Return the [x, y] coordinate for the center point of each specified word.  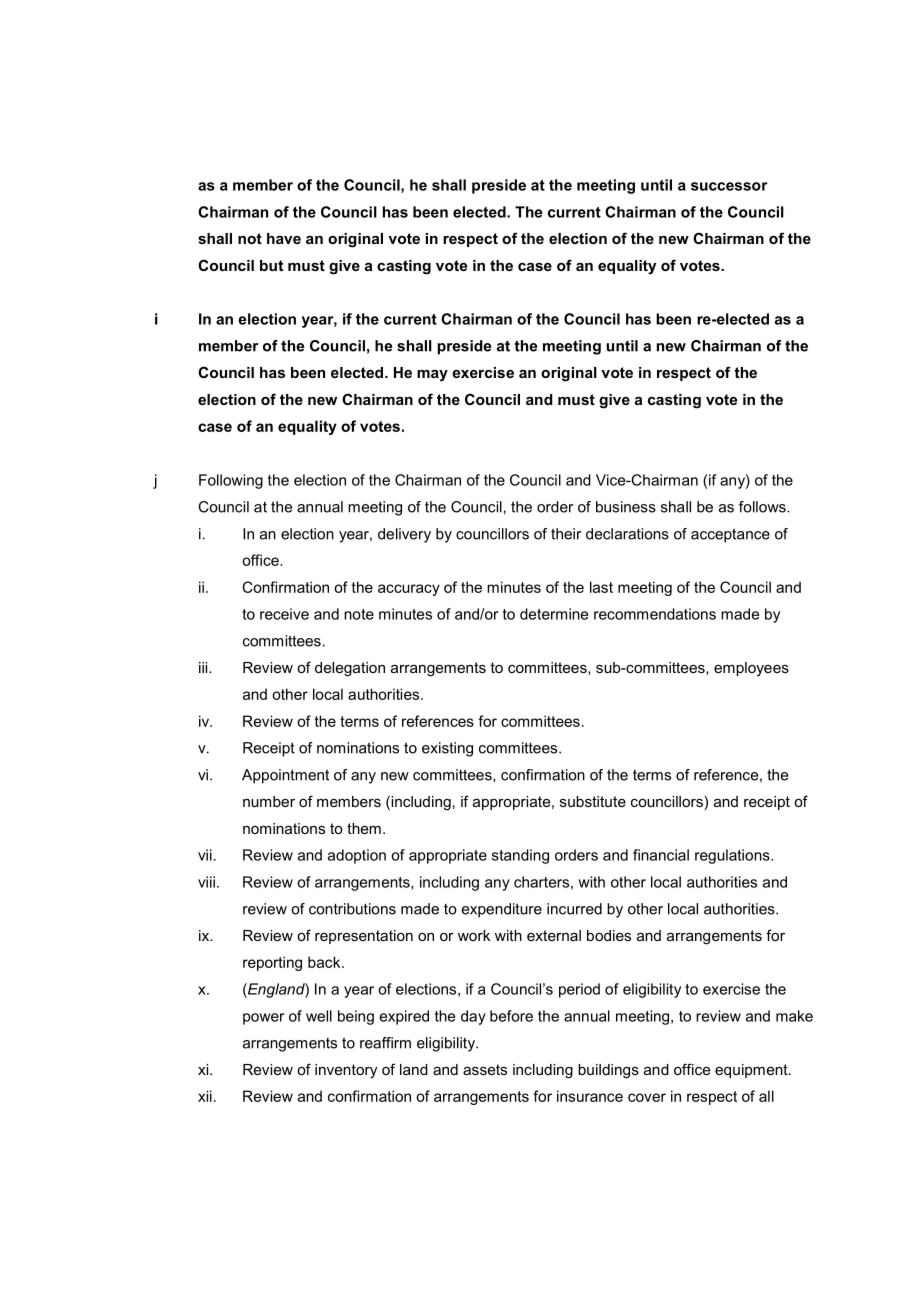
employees [751, 669]
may [432, 376]
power [263, 1019]
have [284, 238]
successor [729, 186]
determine [554, 614]
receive [284, 614]
